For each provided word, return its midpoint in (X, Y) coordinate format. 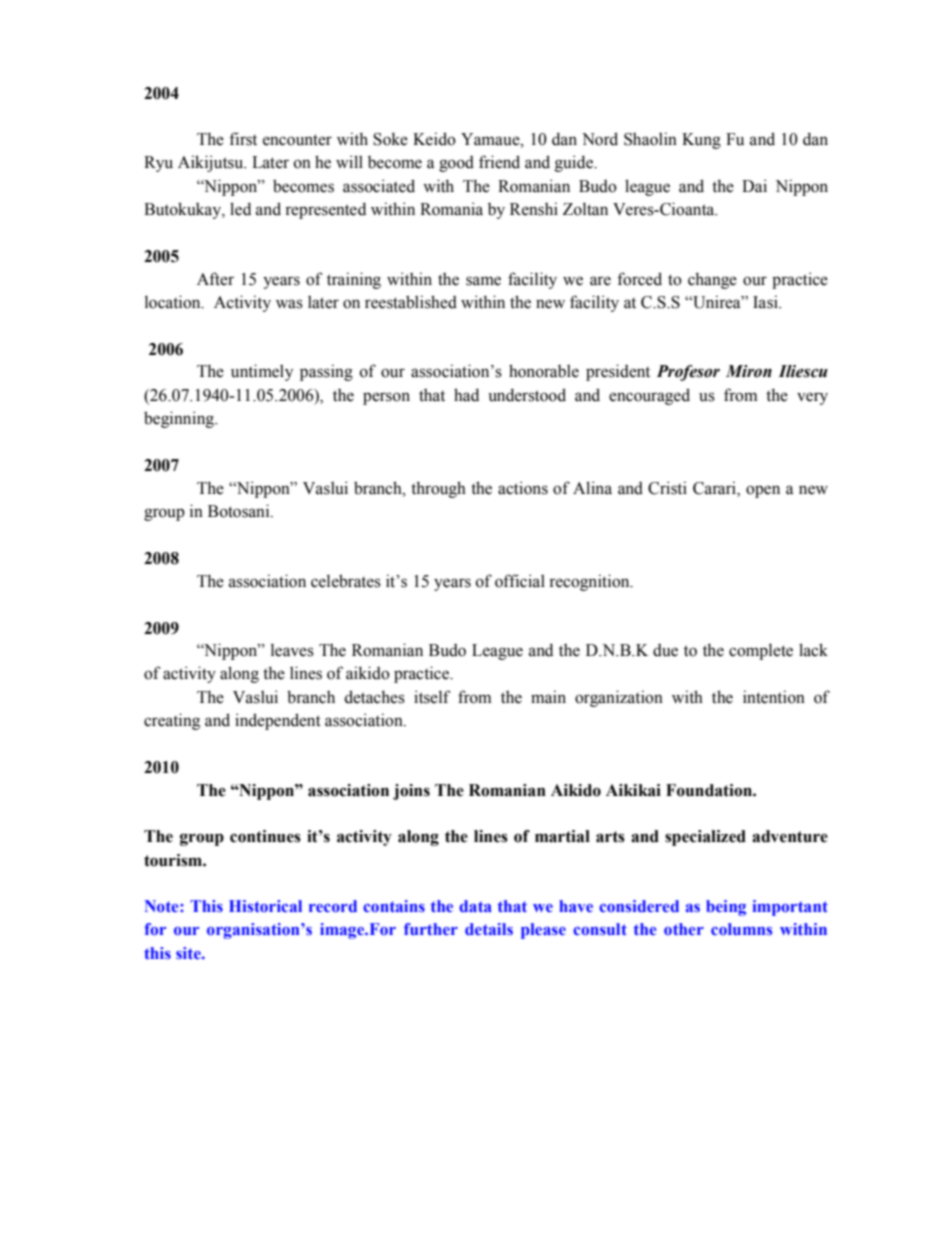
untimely (262, 372)
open (763, 491)
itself (432, 697)
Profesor (688, 373)
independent (278, 721)
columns (741, 929)
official (520, 581)
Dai (754, 186)
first (243, 139)
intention (774, 697)
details (489, 929)
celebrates (346, 581)
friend (499, 162)
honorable (544, 371)
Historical (265, 906)
